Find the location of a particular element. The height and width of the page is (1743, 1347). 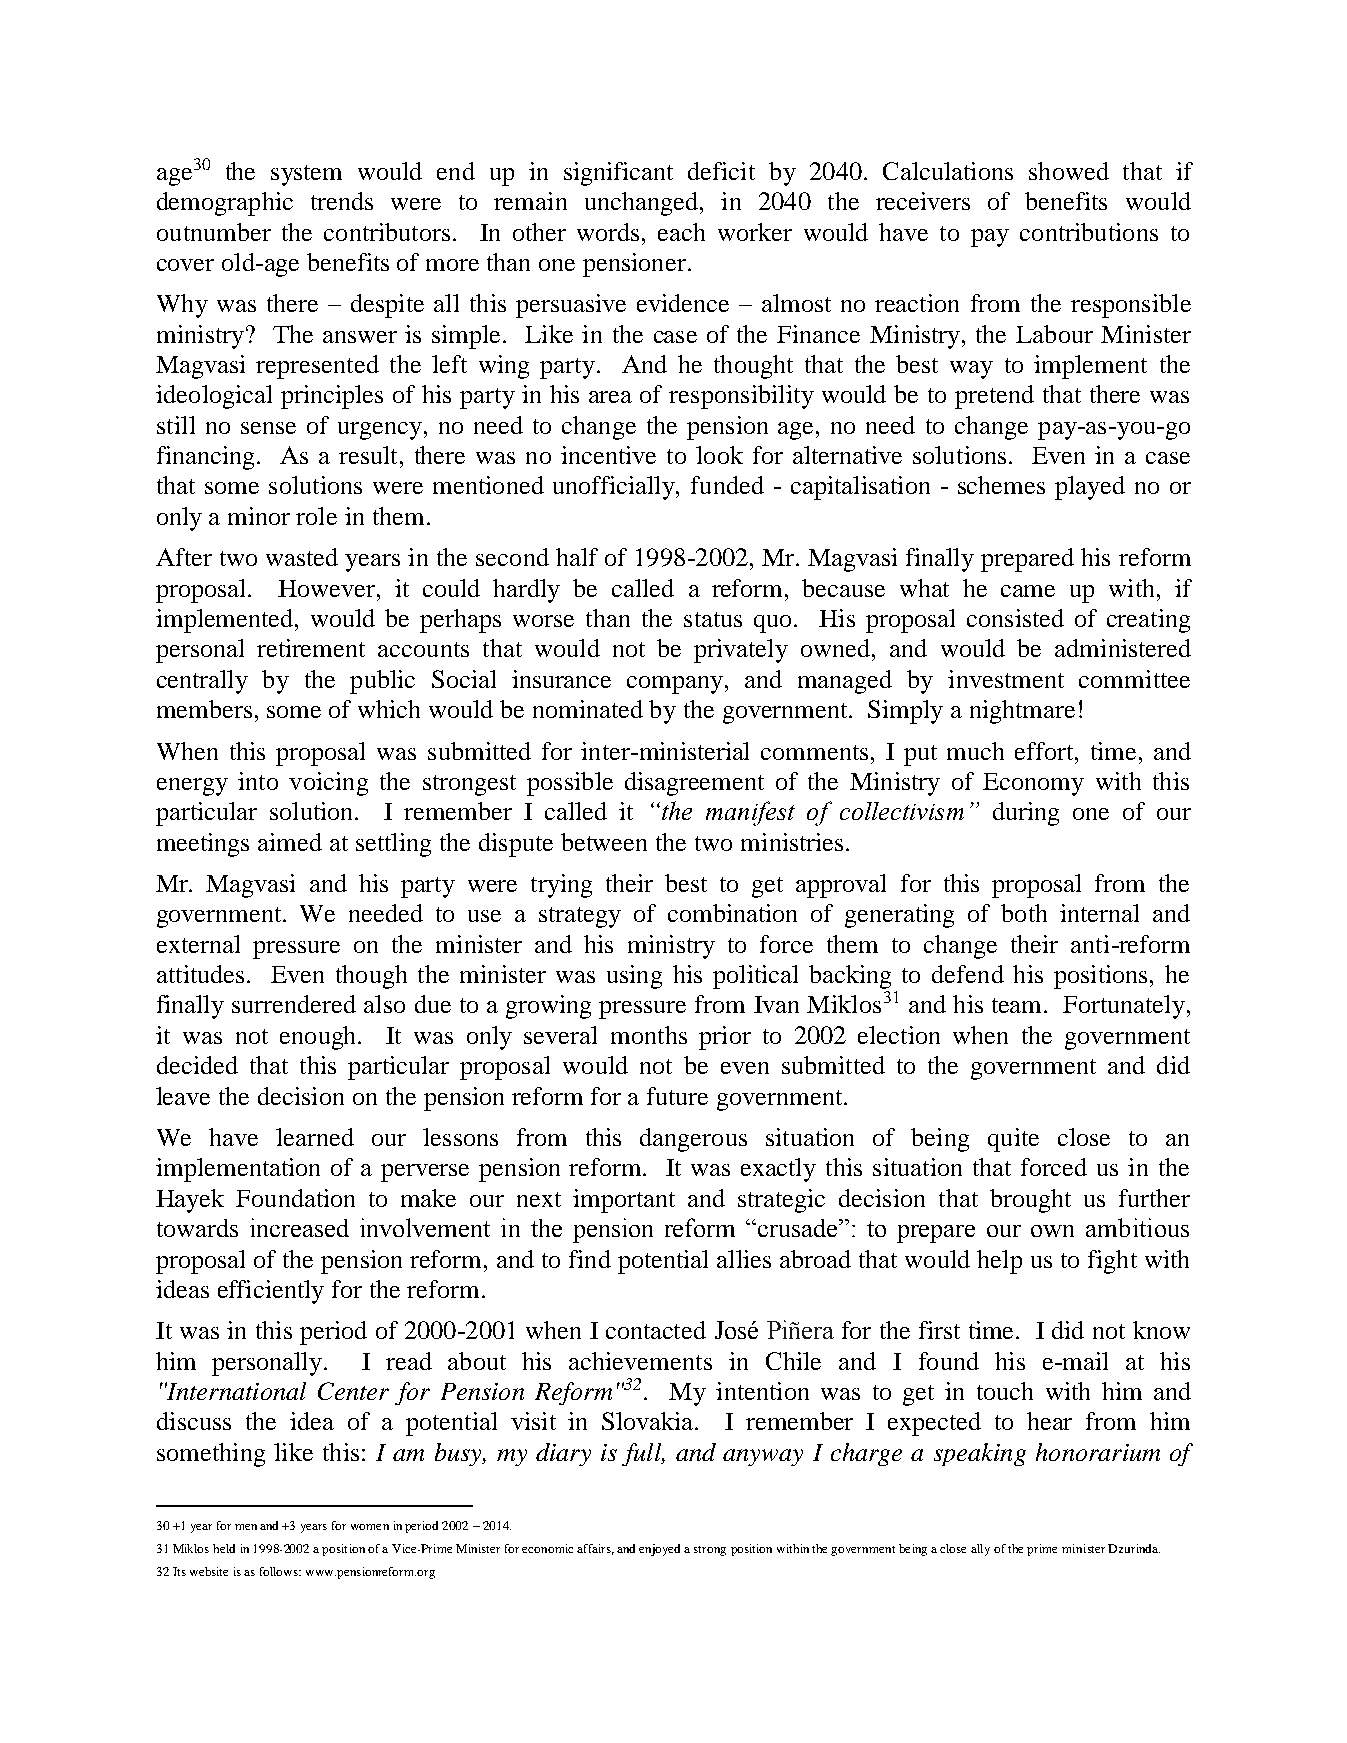

contributions is located at coordinates (1089, 232).
